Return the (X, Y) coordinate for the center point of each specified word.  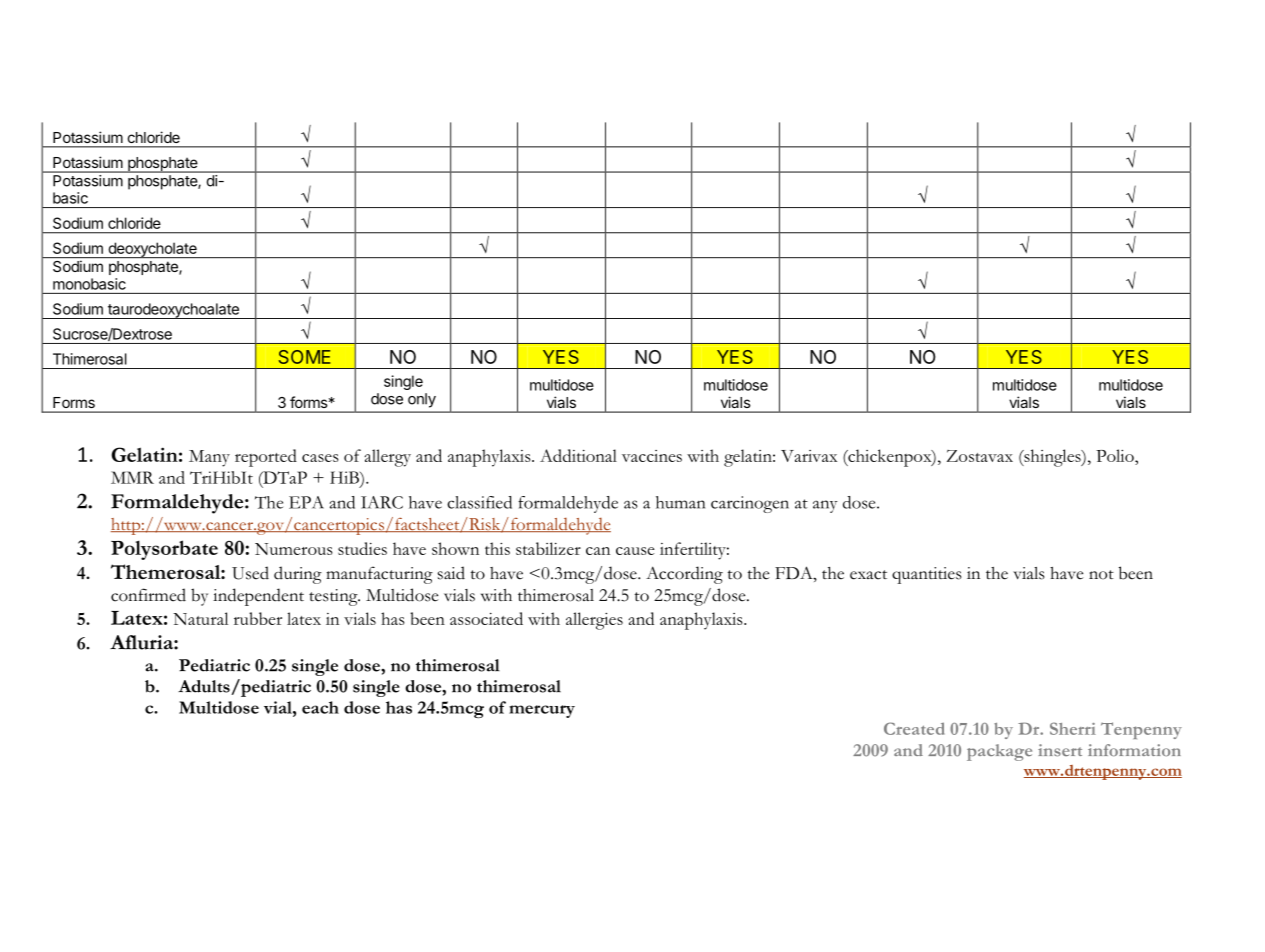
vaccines (652, 456)
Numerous (294, 549)
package (999, 752)
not (1101, 575)
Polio (1116, 455)
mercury (542, 711)
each (320, 707)
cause (635, 551)
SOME (304, 357)
